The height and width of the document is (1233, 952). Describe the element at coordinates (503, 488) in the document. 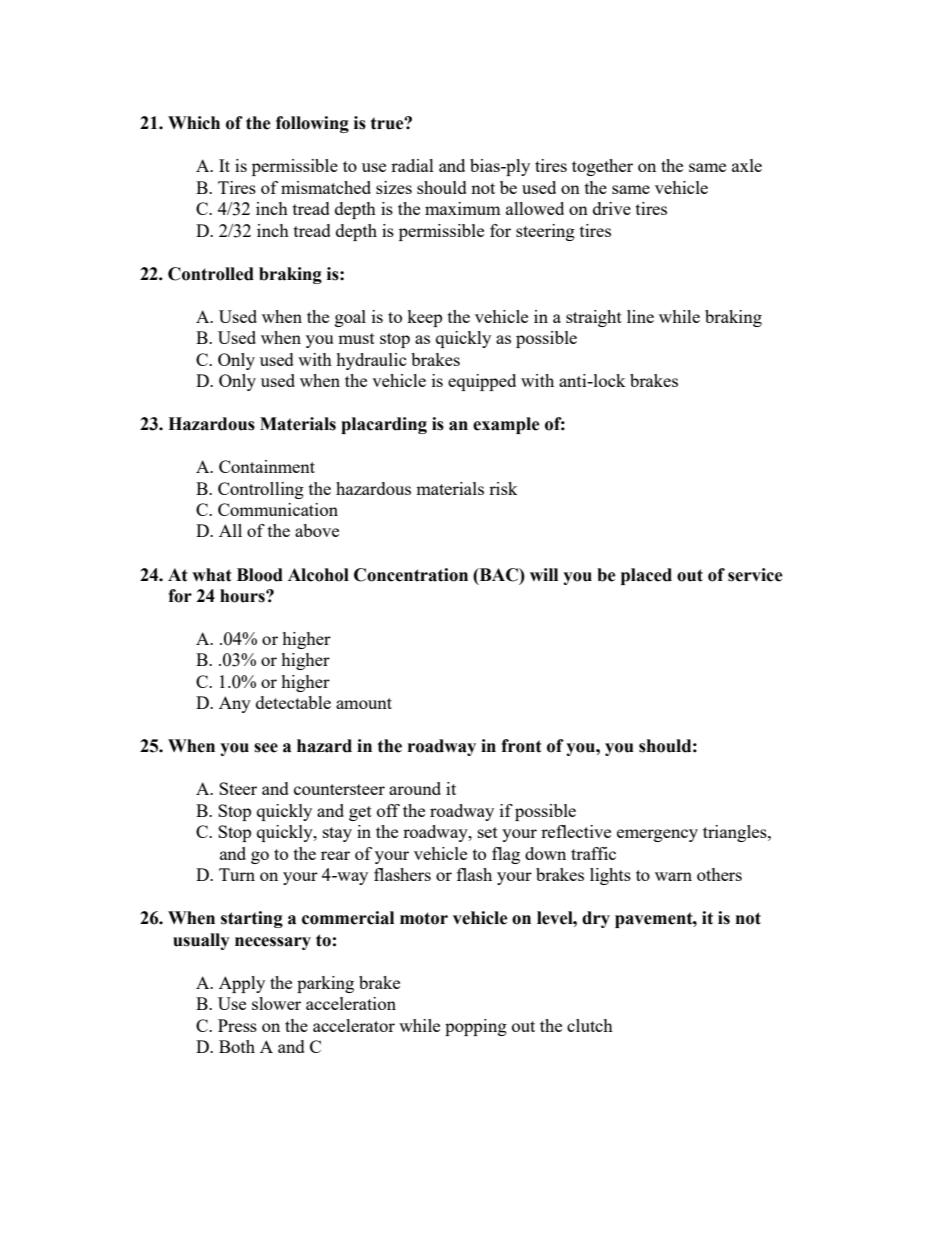

I see `risk` at that location.
